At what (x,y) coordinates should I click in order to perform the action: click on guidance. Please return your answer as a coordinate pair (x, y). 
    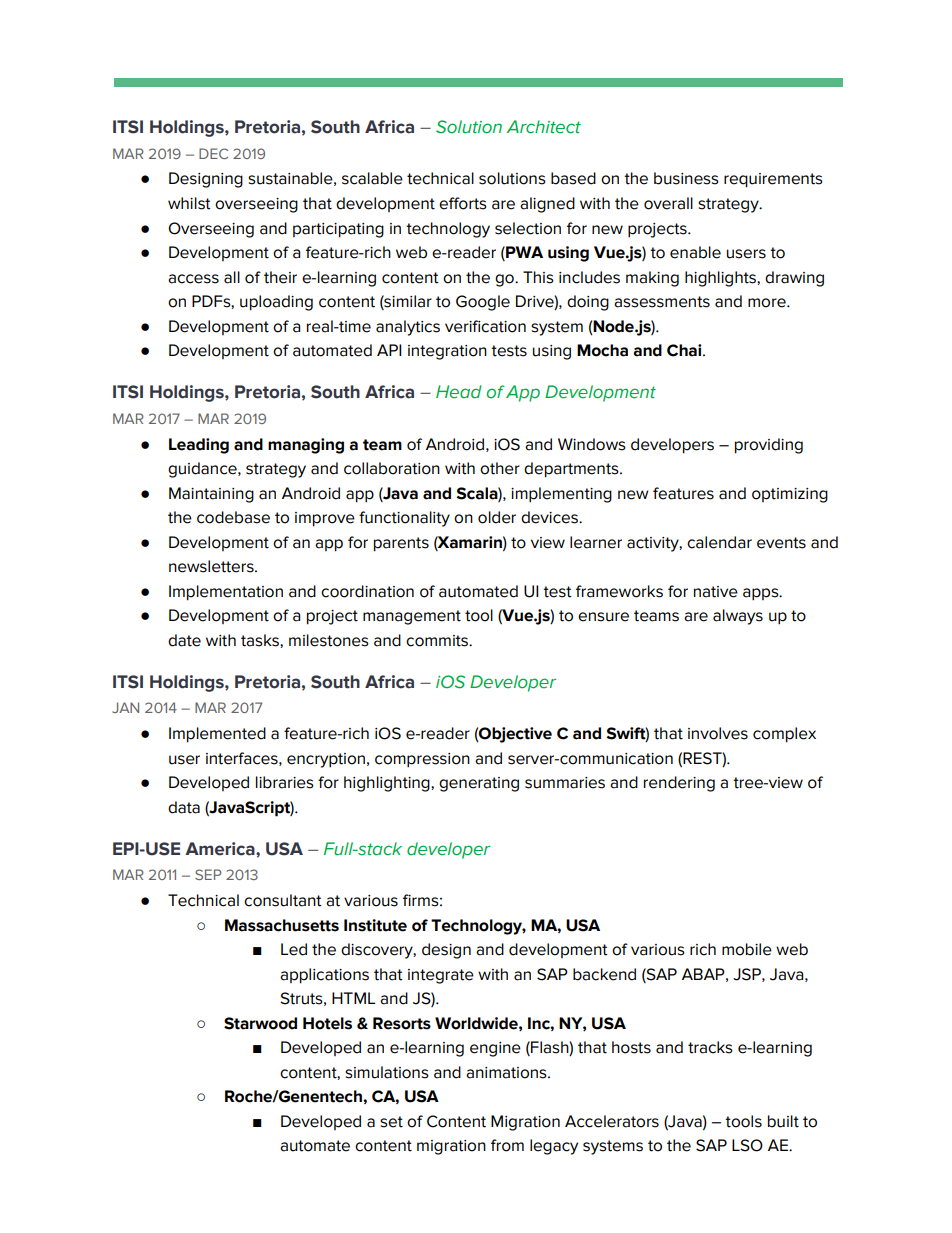
    Looking at the image, I should click on (203, 470).
